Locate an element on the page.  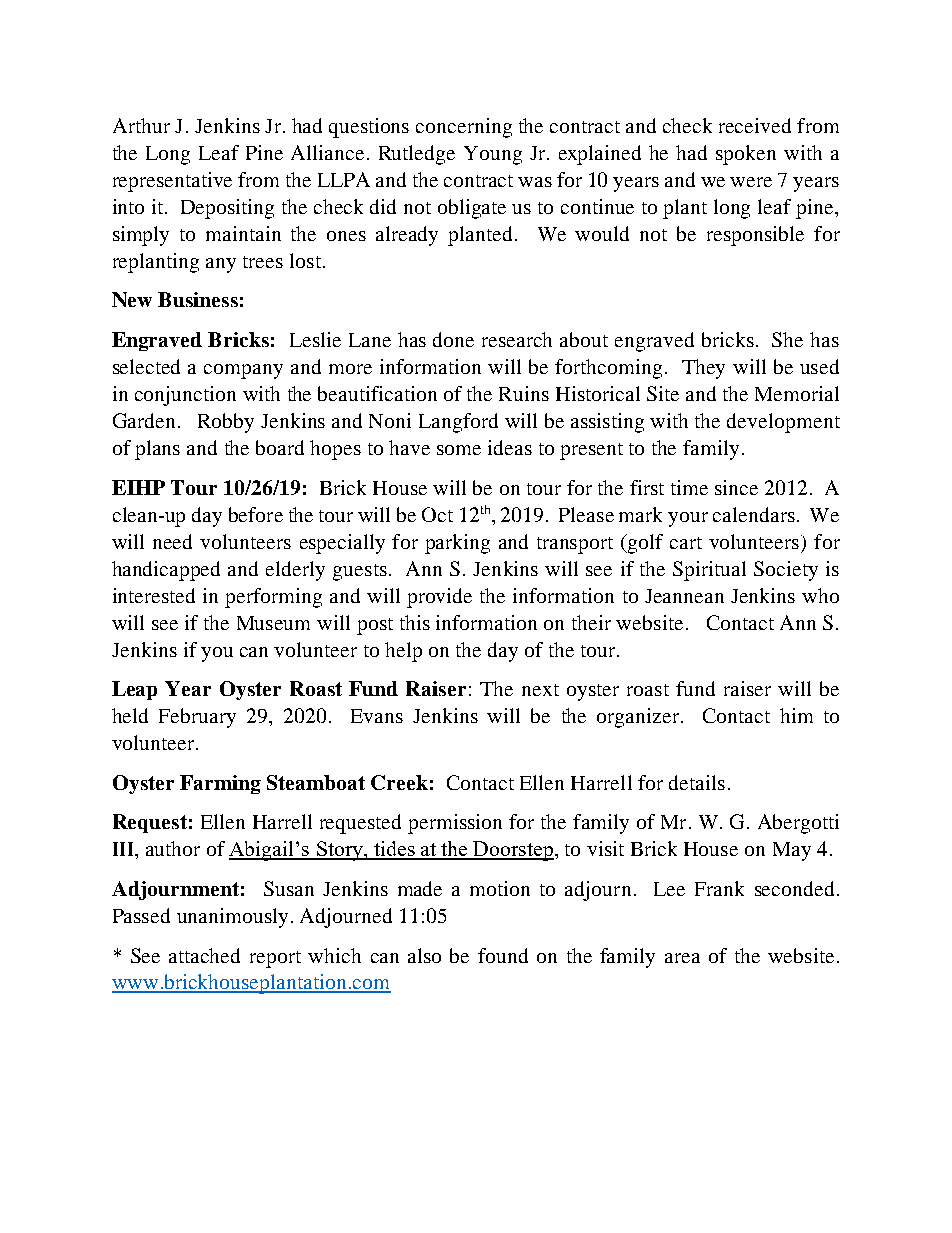
cart is located at coordinates (686, 543).
